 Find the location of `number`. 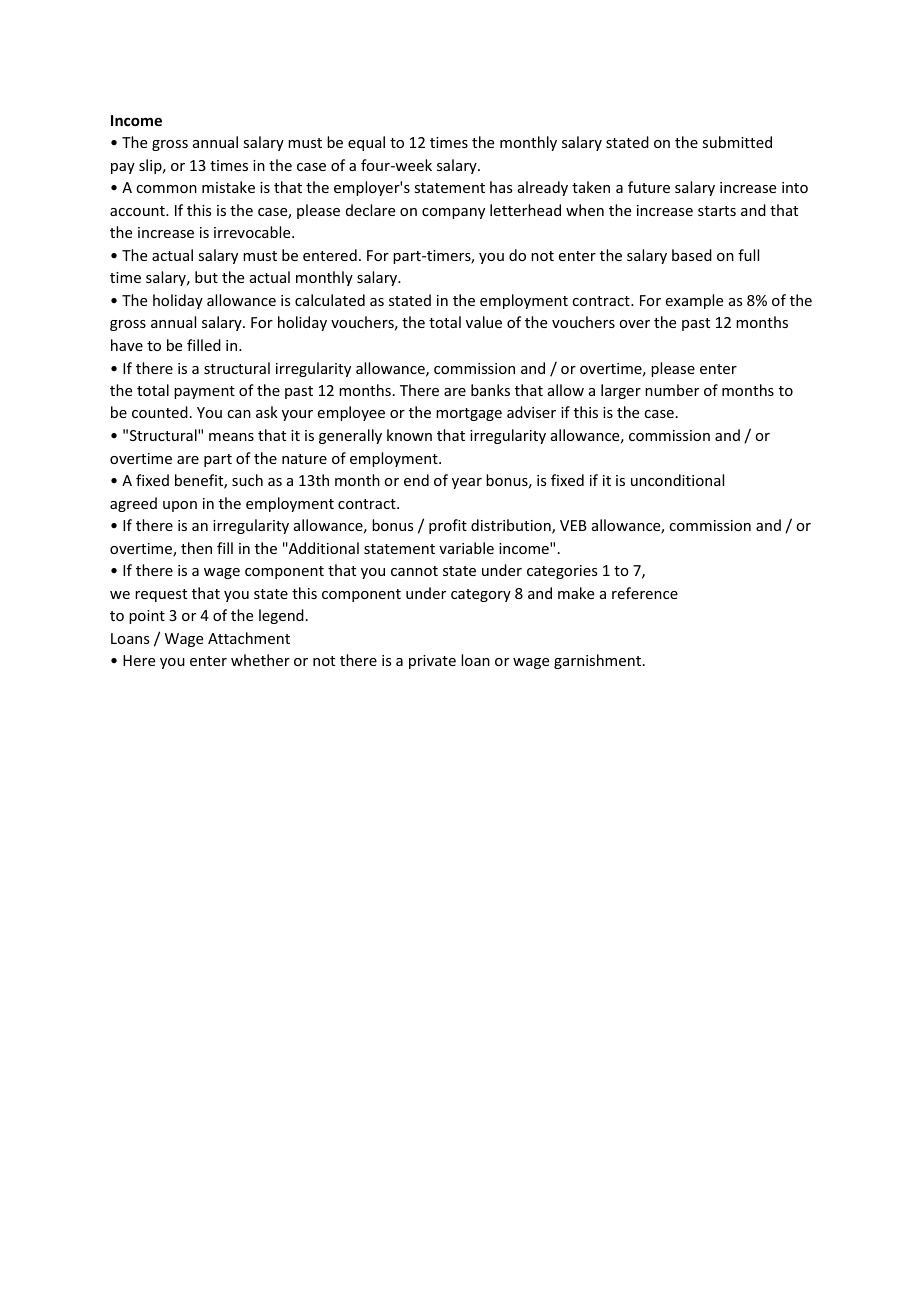

number is located at coordinates (672, 390).
